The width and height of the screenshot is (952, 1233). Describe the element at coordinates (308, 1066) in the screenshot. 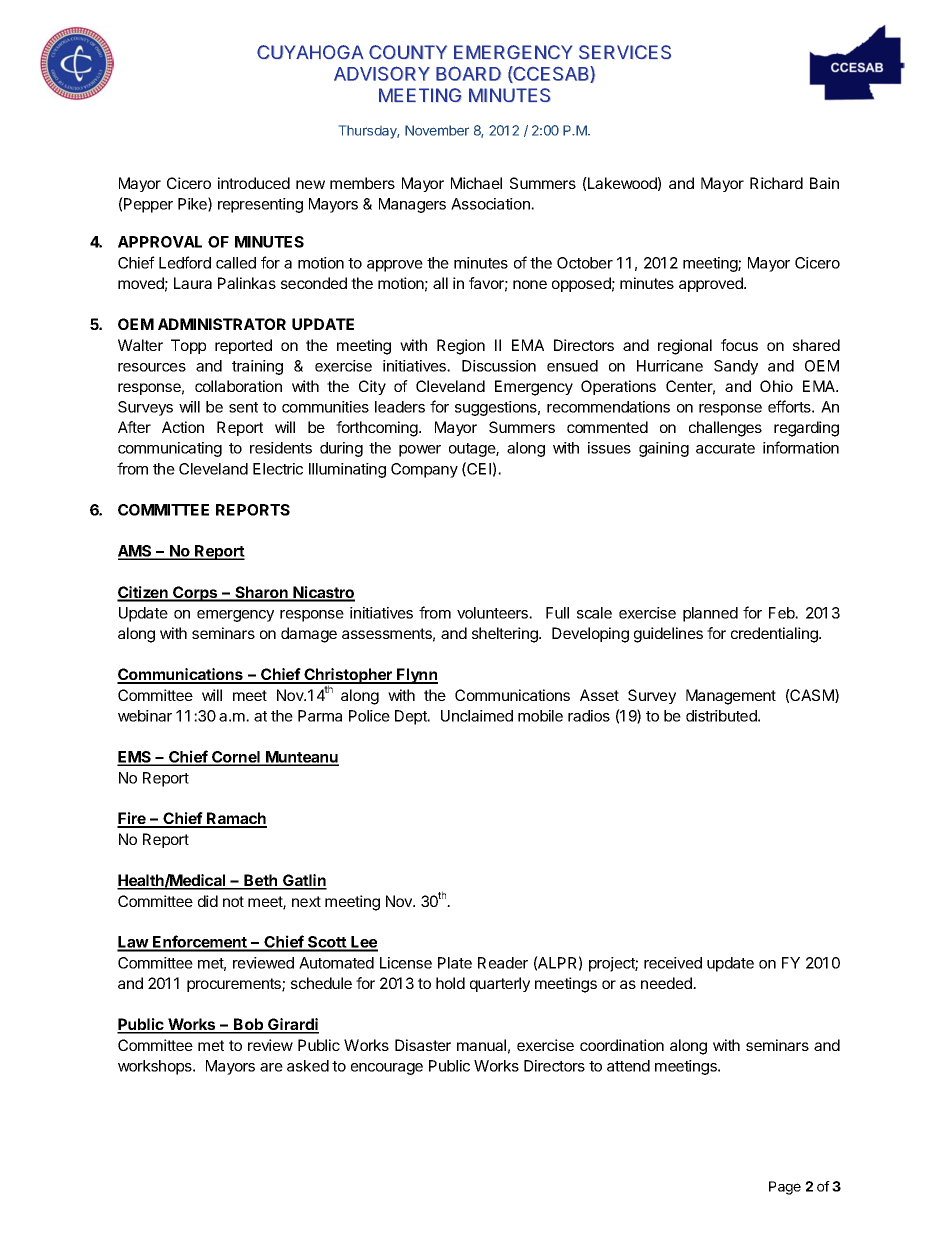

I see `asked` at that location.
